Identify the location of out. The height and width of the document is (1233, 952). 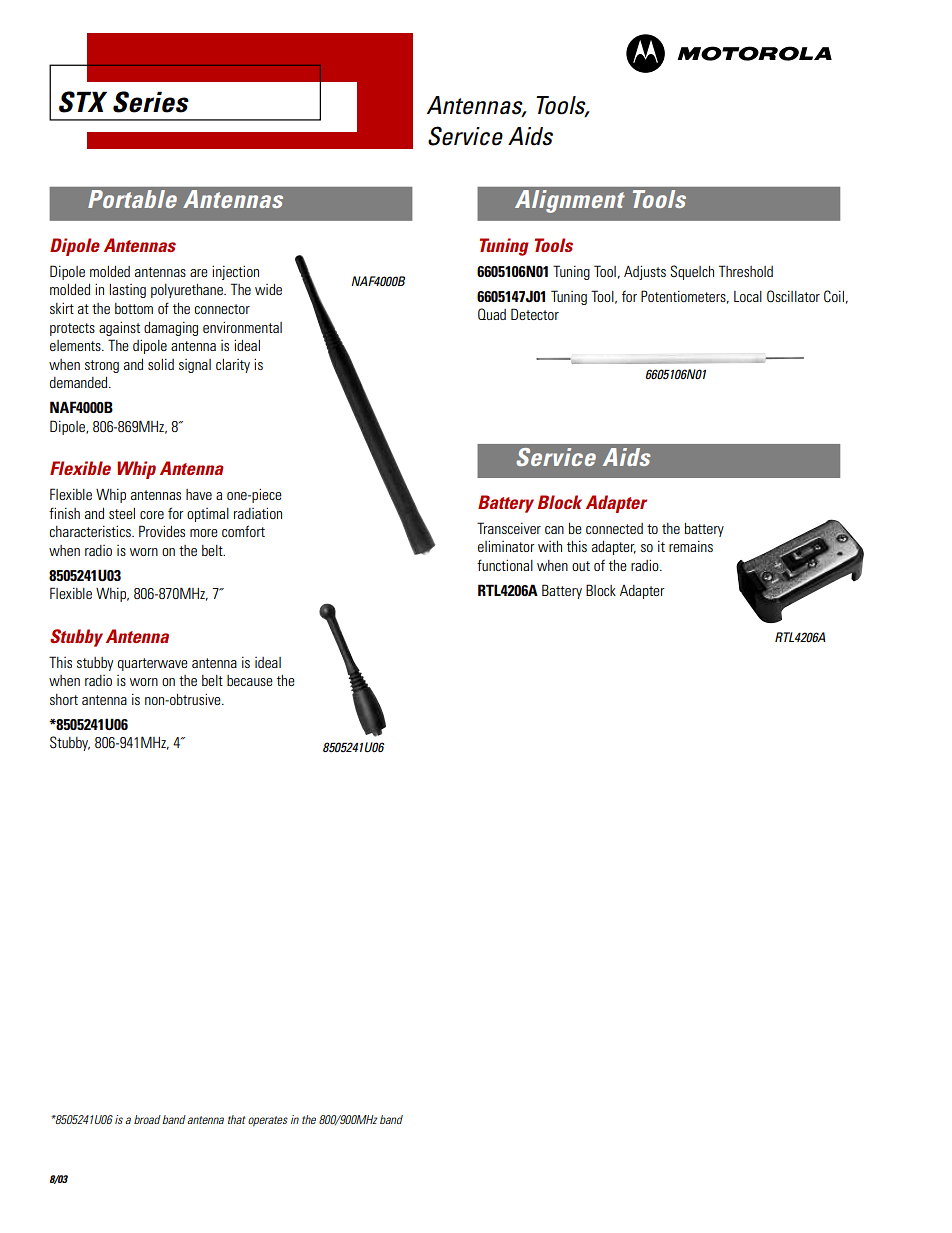
(581, 566).
